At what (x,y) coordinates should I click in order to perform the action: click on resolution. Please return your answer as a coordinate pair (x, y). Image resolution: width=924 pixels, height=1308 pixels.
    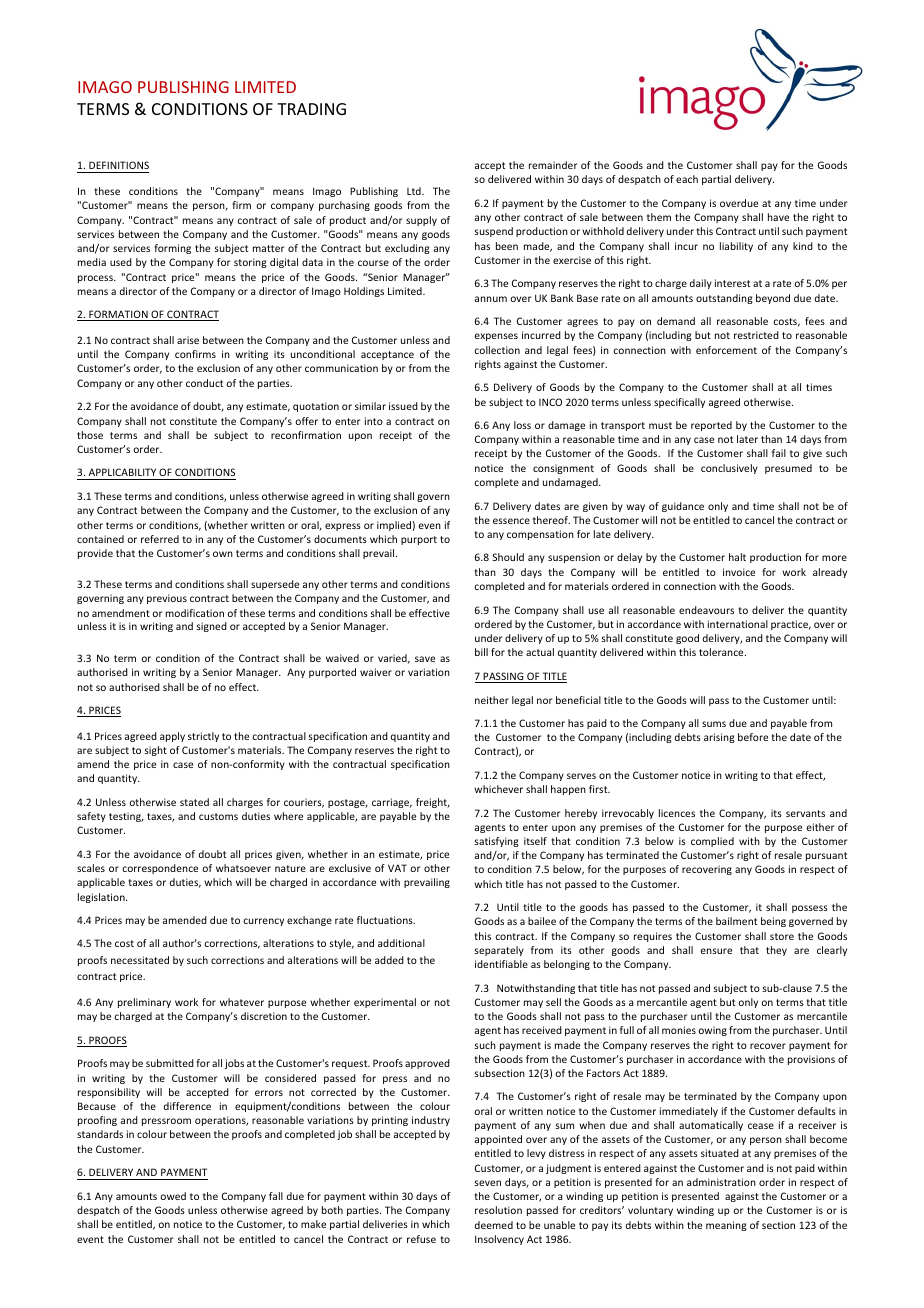
    Looking at the image, I should click on (498, 1210).
